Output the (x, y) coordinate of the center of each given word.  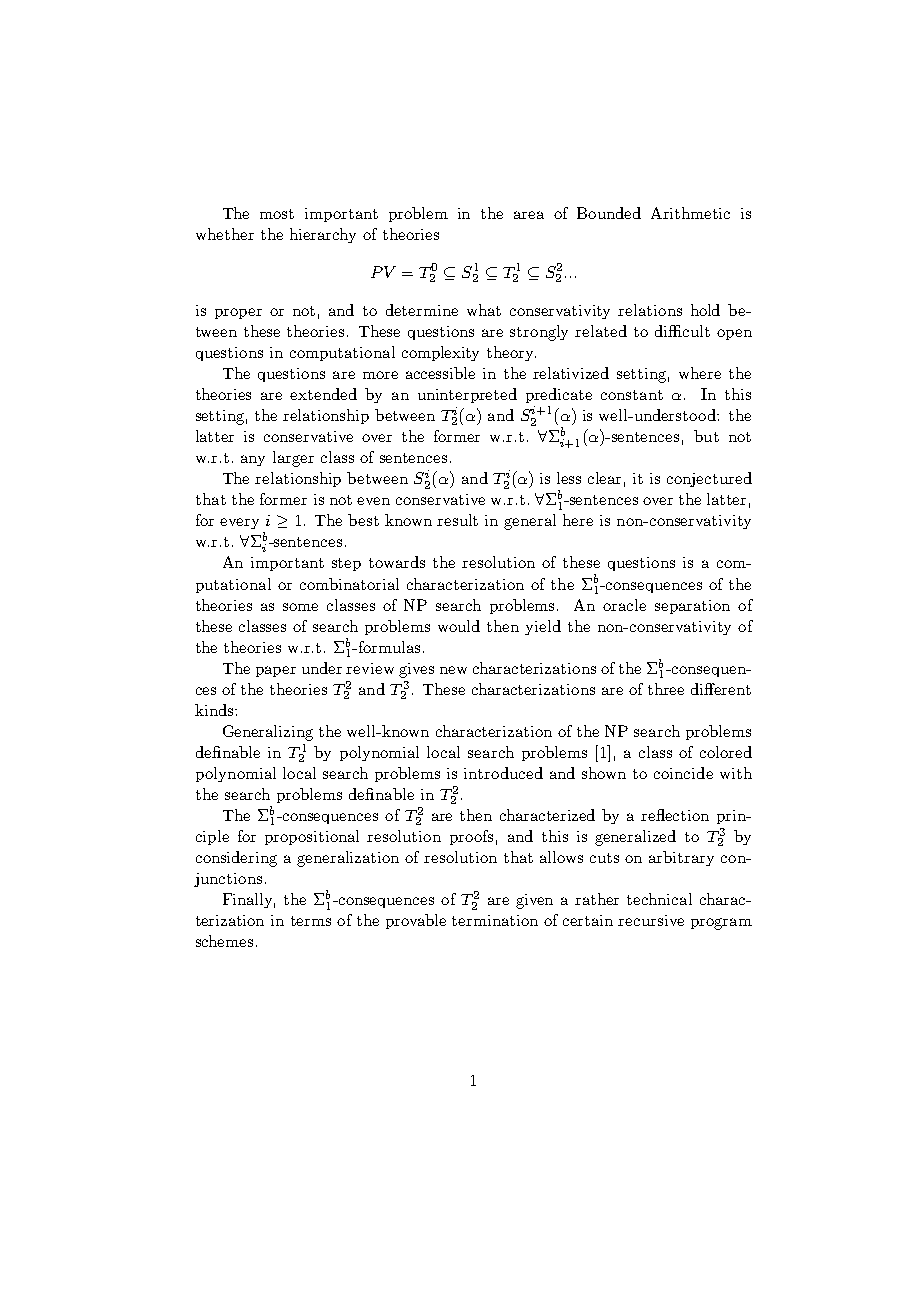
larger (293, 459)
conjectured (709, 479)
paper (276, 671)
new (453, 670)
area (529, 215)
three (666, 689)
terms (311, 921)
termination (495, 920)
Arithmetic (690, 213)
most (277, 214)
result (457, 520)
